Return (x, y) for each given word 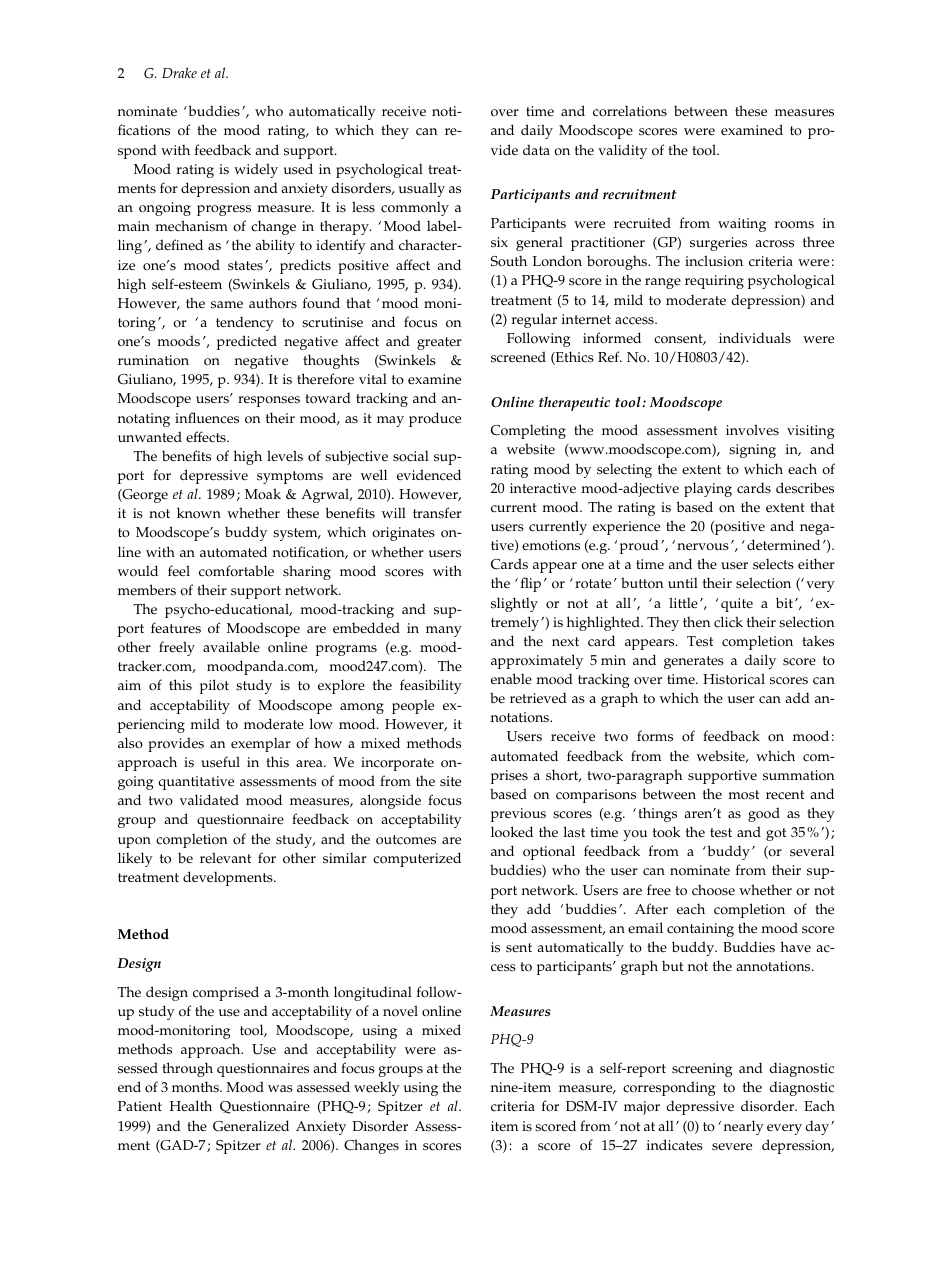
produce (435, 419)
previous (518, 815)
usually (422, 189)
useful (220, 762)
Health (190, 1106)
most (743, 795)
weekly (377, 1088)
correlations (630, 111)
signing (752, 451)
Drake (179, 72)
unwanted (150, 436)
